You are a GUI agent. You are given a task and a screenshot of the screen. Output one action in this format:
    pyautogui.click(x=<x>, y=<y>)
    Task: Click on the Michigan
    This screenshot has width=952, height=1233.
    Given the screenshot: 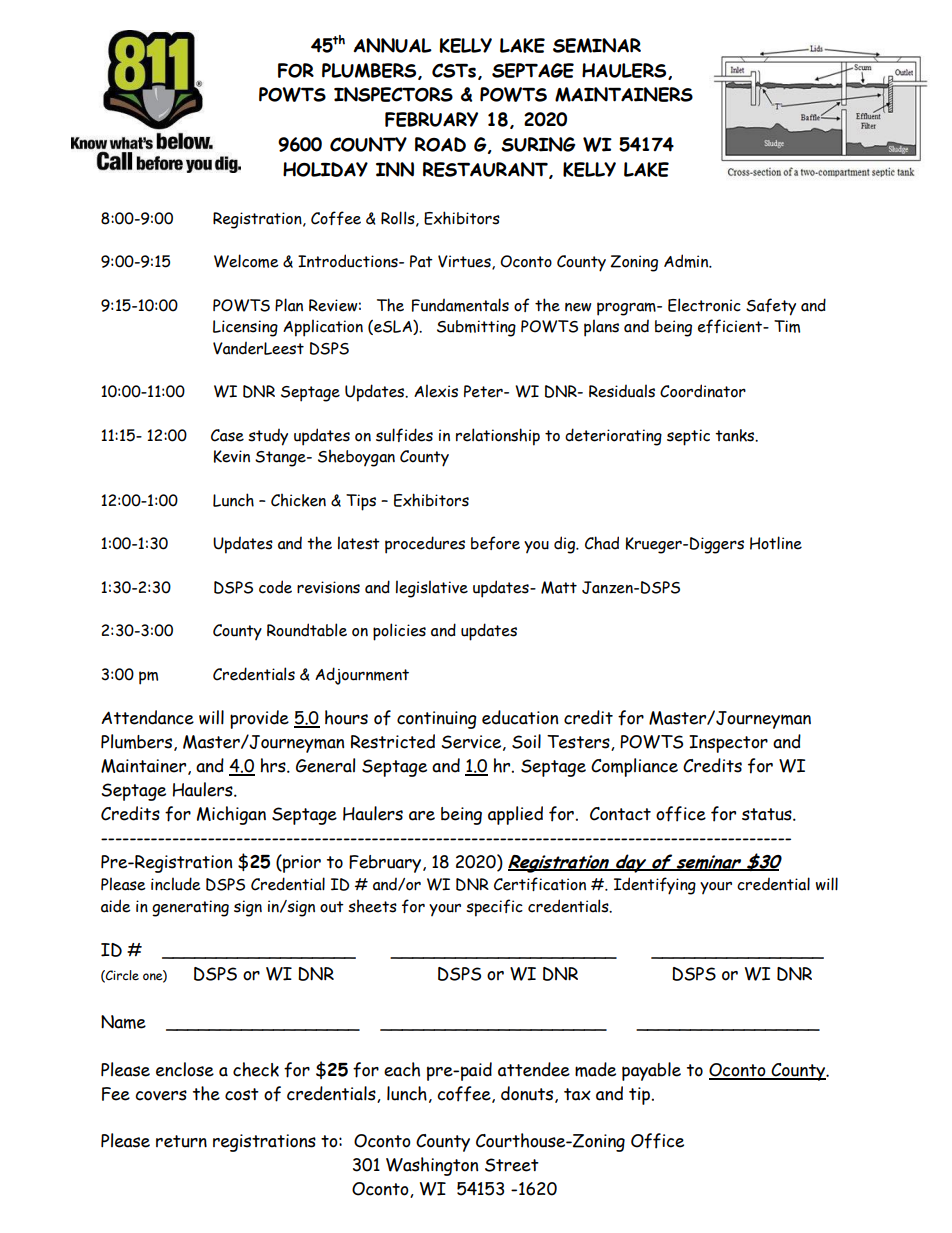 What is the action you would take?
    pyautogui.click(x=231, y=815)
